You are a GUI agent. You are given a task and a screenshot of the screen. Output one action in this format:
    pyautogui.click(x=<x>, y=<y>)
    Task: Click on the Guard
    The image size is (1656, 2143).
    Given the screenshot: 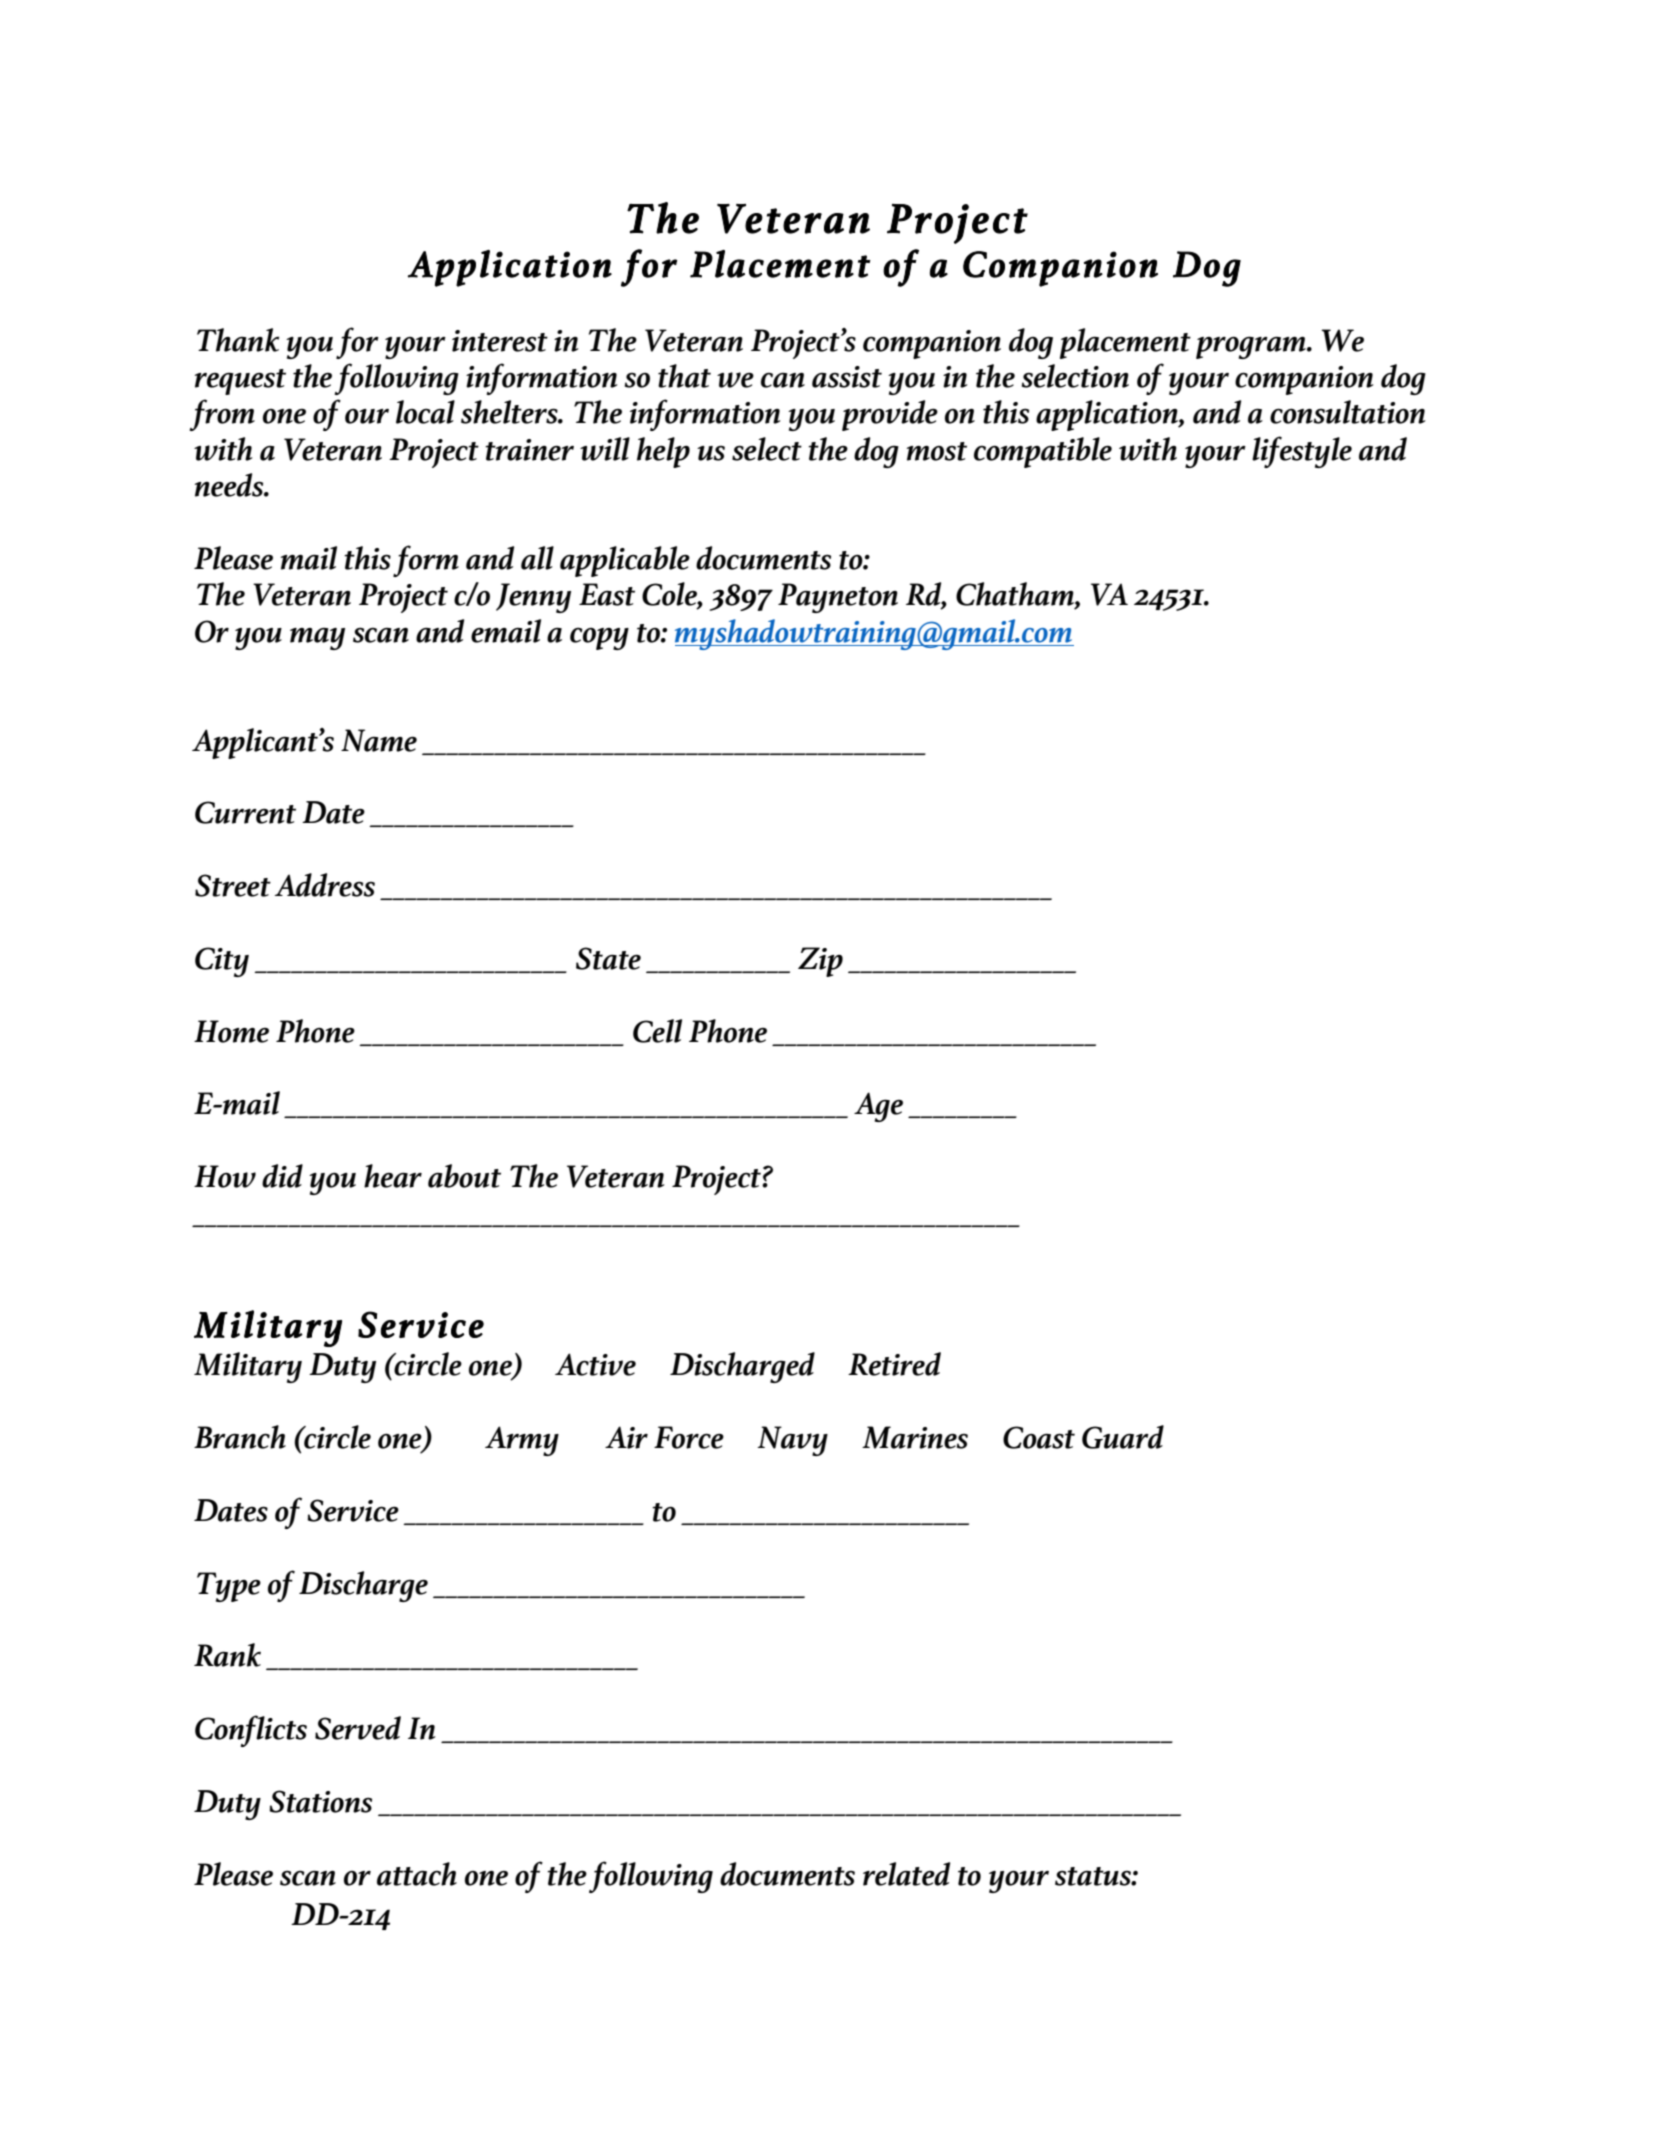 What is the action you would take?
    pyautogui.click(x=1123, y=1437)
